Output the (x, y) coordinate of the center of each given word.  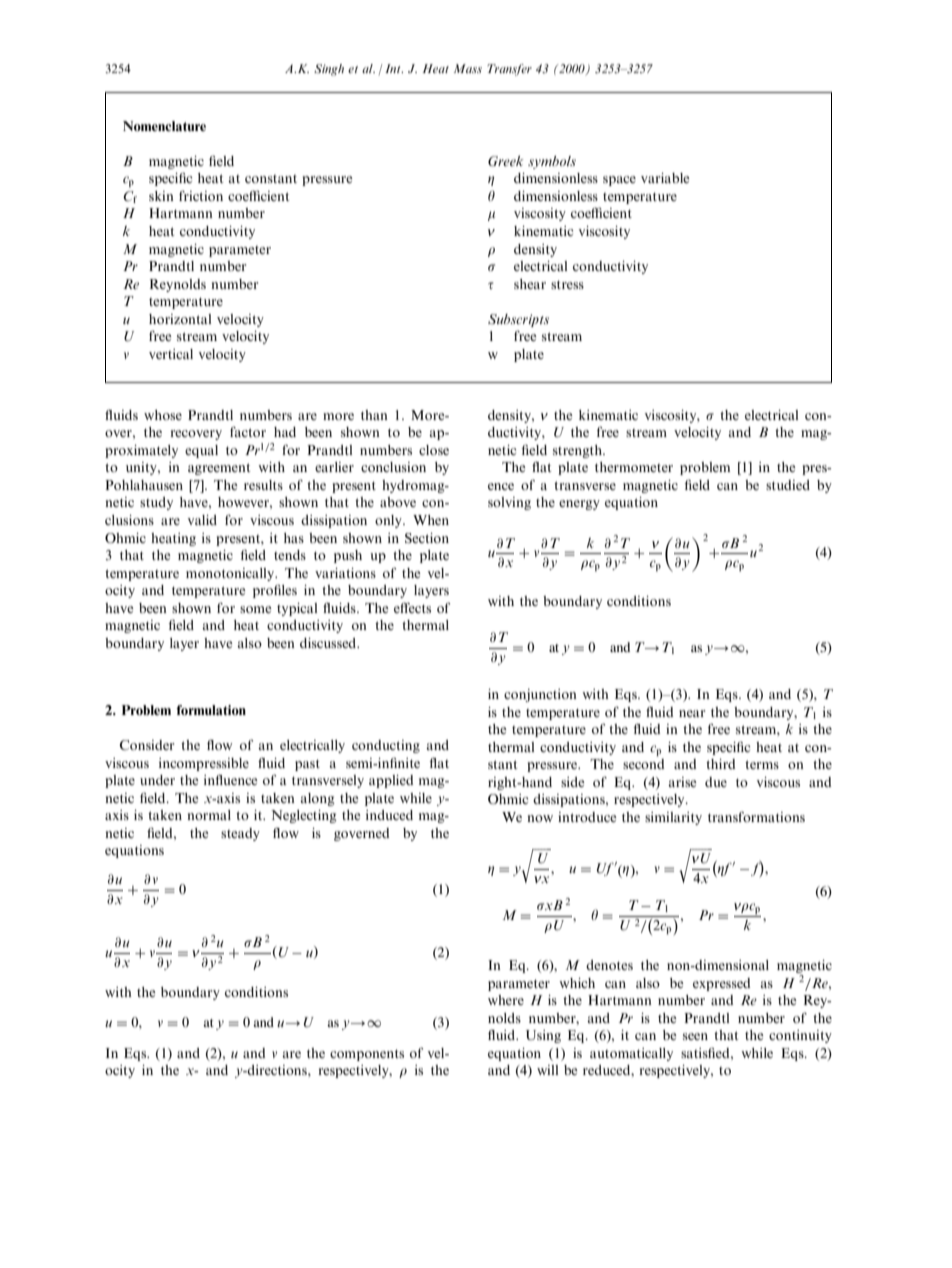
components (367, 1055)
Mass (468, 68)
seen (695, 1036)
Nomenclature (164, 126)
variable (665, 178)
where (506, 1000)
